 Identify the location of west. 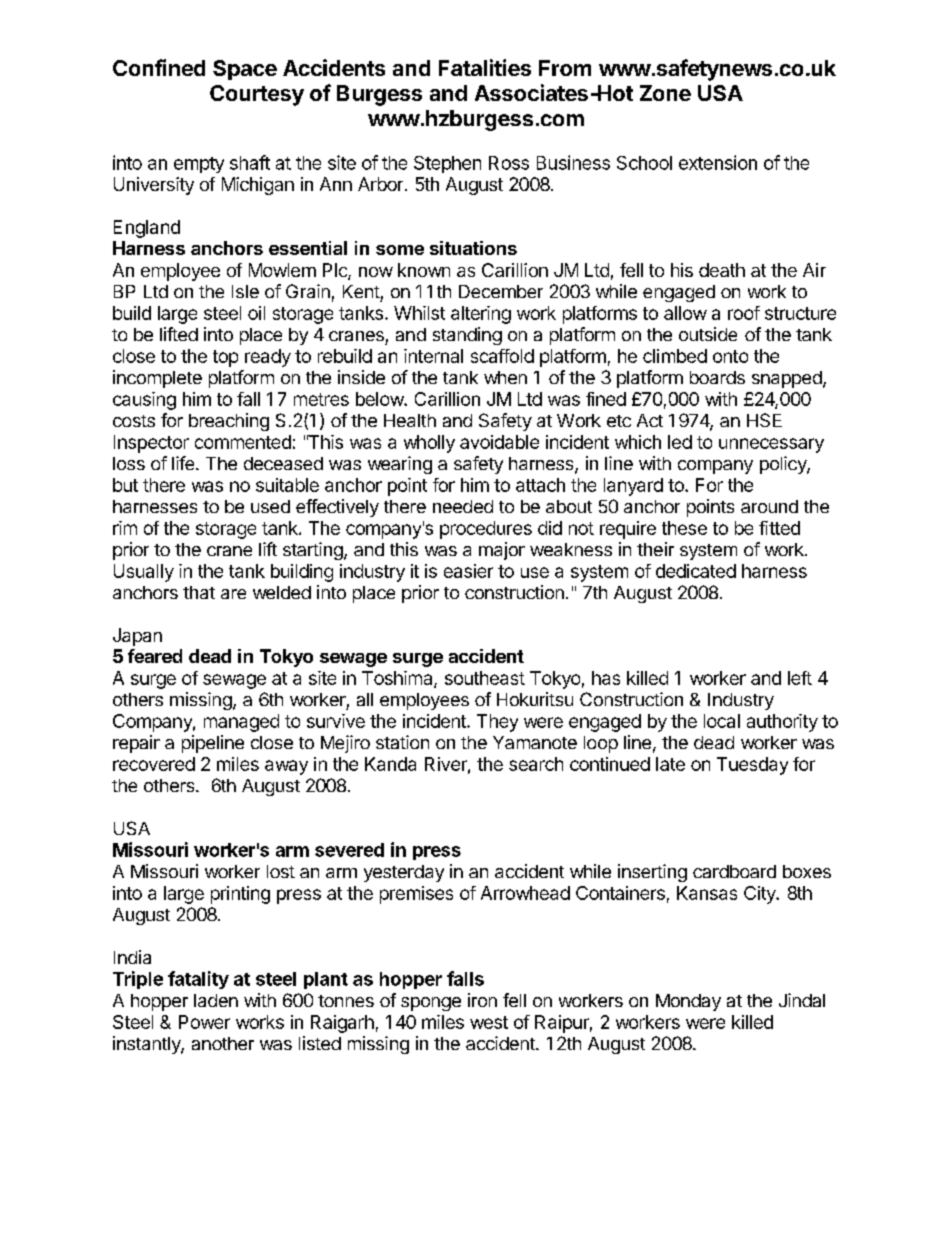
(489, 1022).
